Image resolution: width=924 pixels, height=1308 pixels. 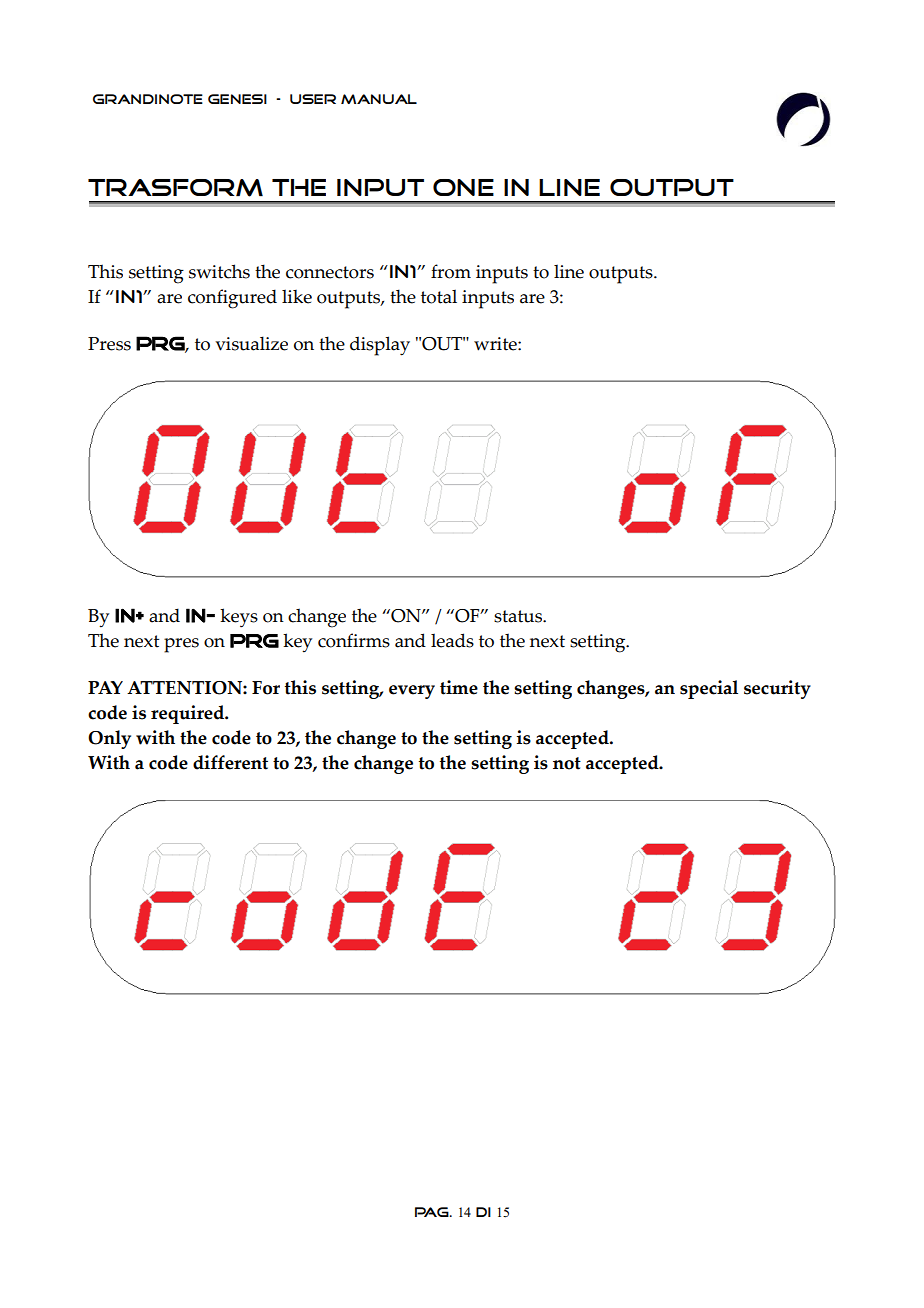 I want to click on total, so click(x=439, y=296).
